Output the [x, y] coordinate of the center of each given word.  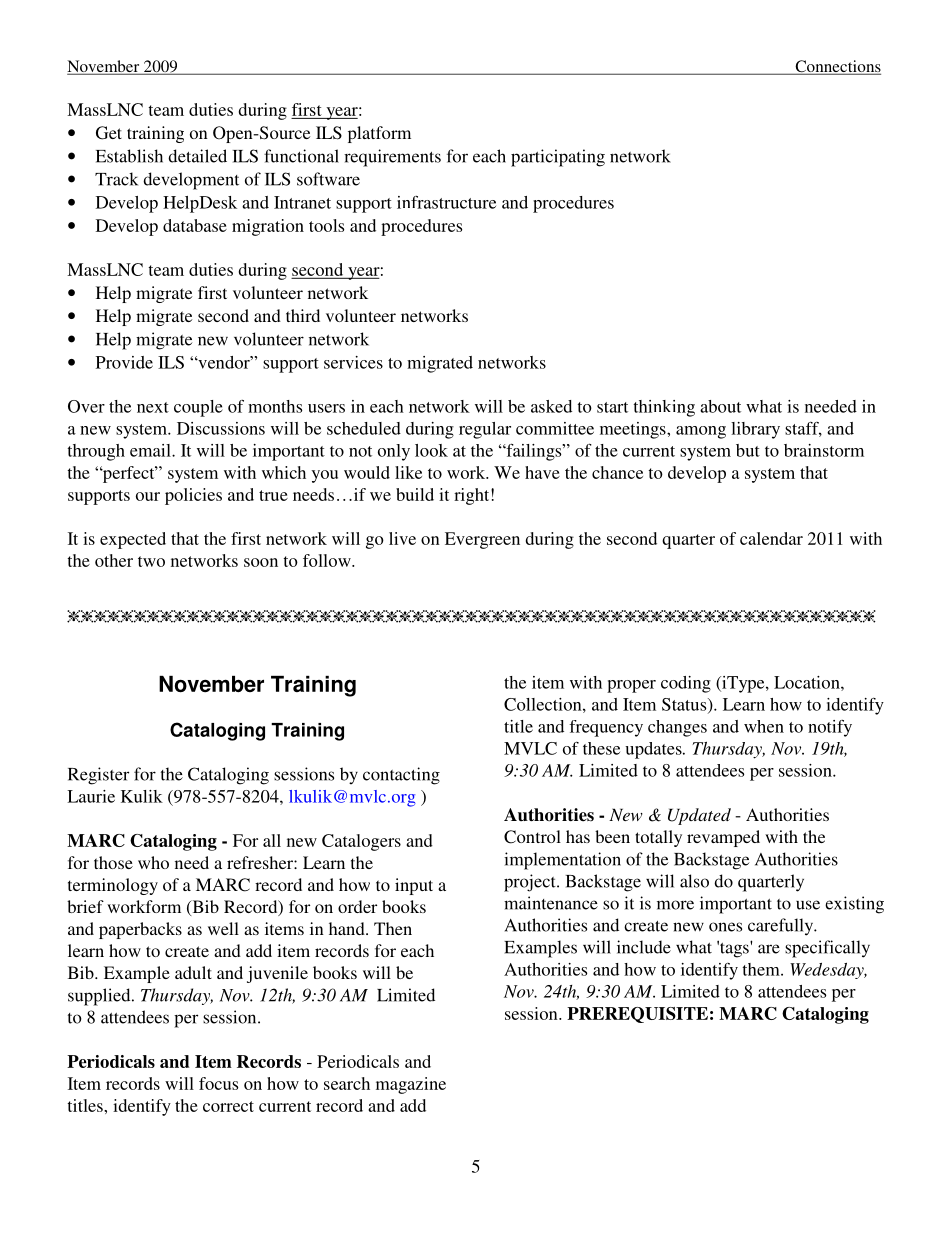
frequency [606, 728]
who [153, 862]
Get [109, 133]
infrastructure [446, 202]
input [414, 886]
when [764, 726]
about [720, 406]
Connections [837, 67]
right [473, 496]
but [748, 450]
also [694, 881]
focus [218, 1083]
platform [379, 134]
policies [193, 496]
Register [98, 776]
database [195, 225]
